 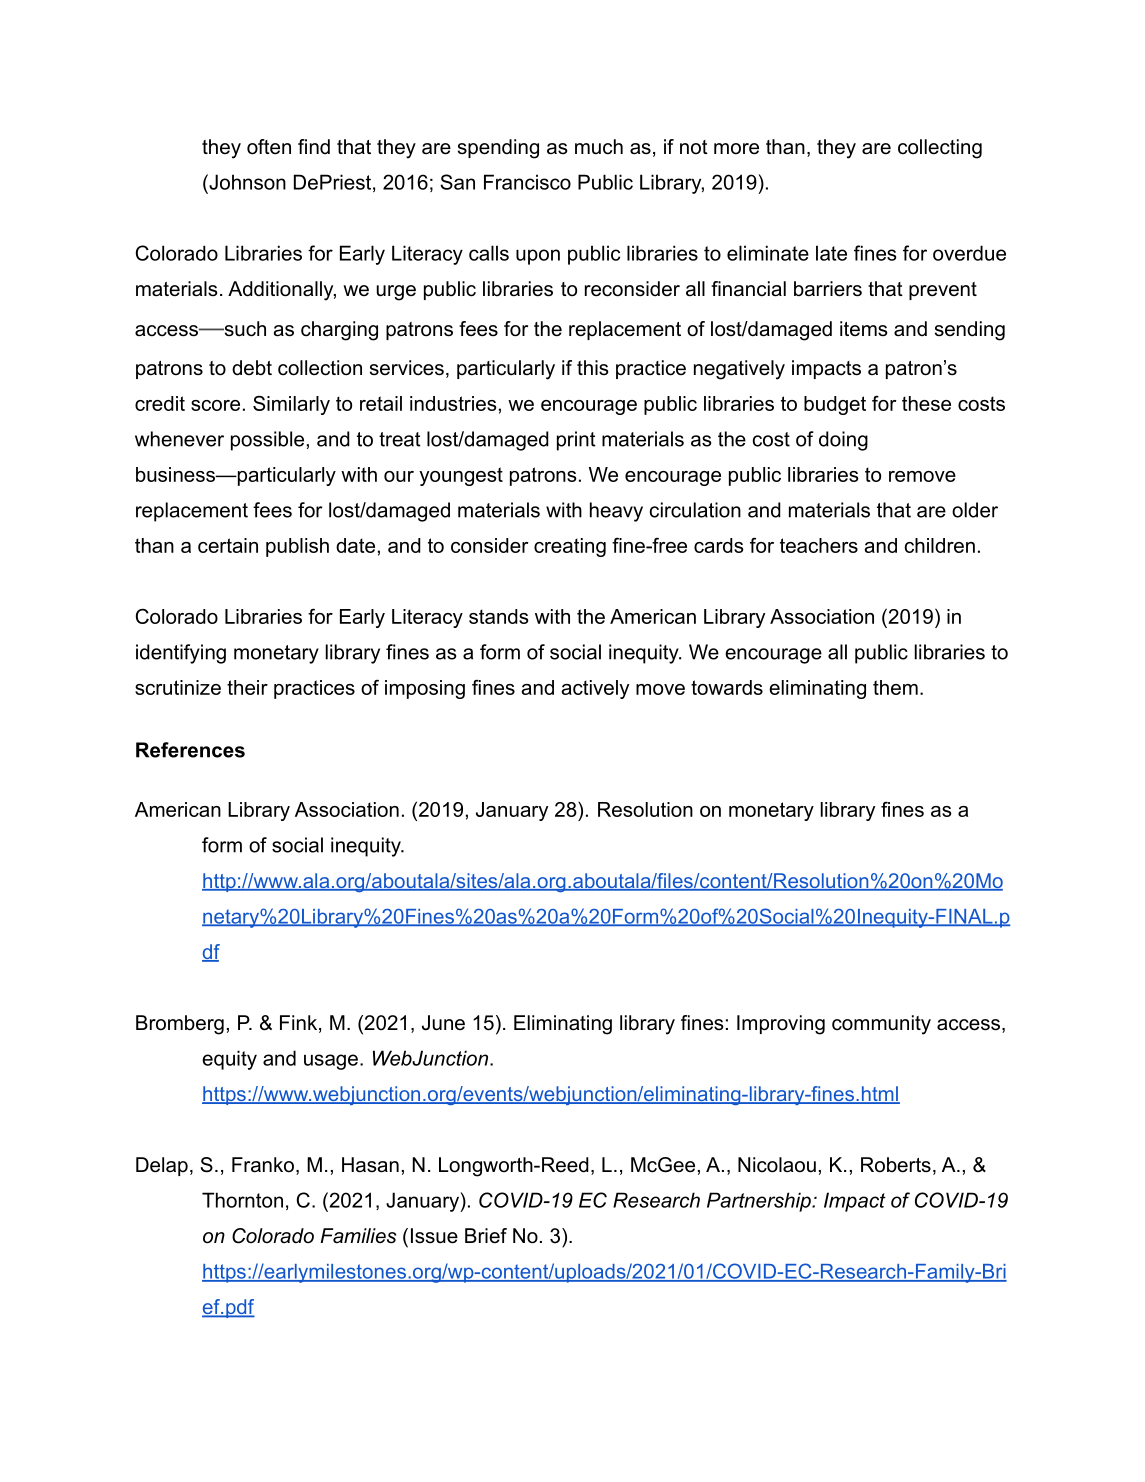 I want to click on actively, so click(x=595, y=689).
